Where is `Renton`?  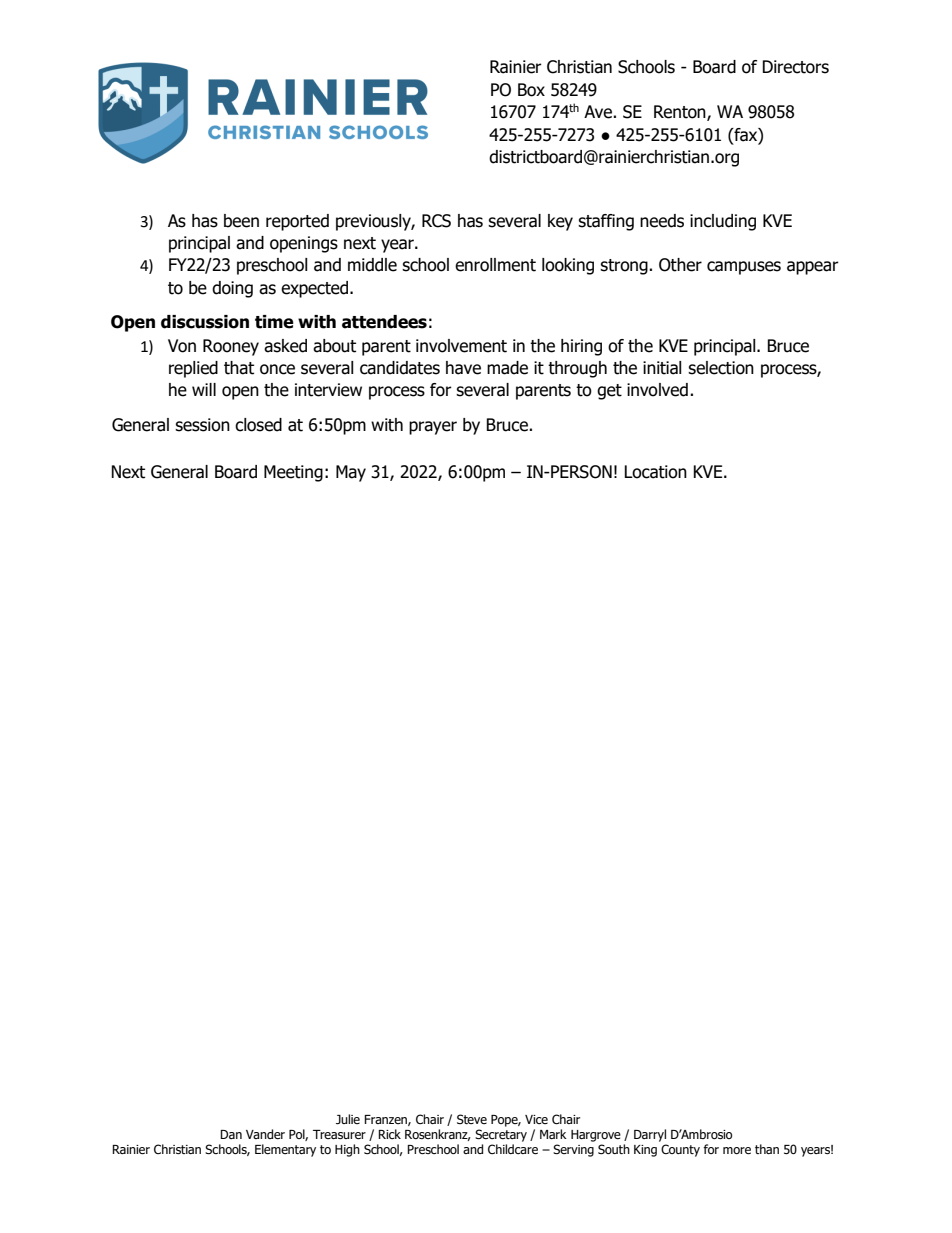
Renton is located at coordinates (681, 113).
